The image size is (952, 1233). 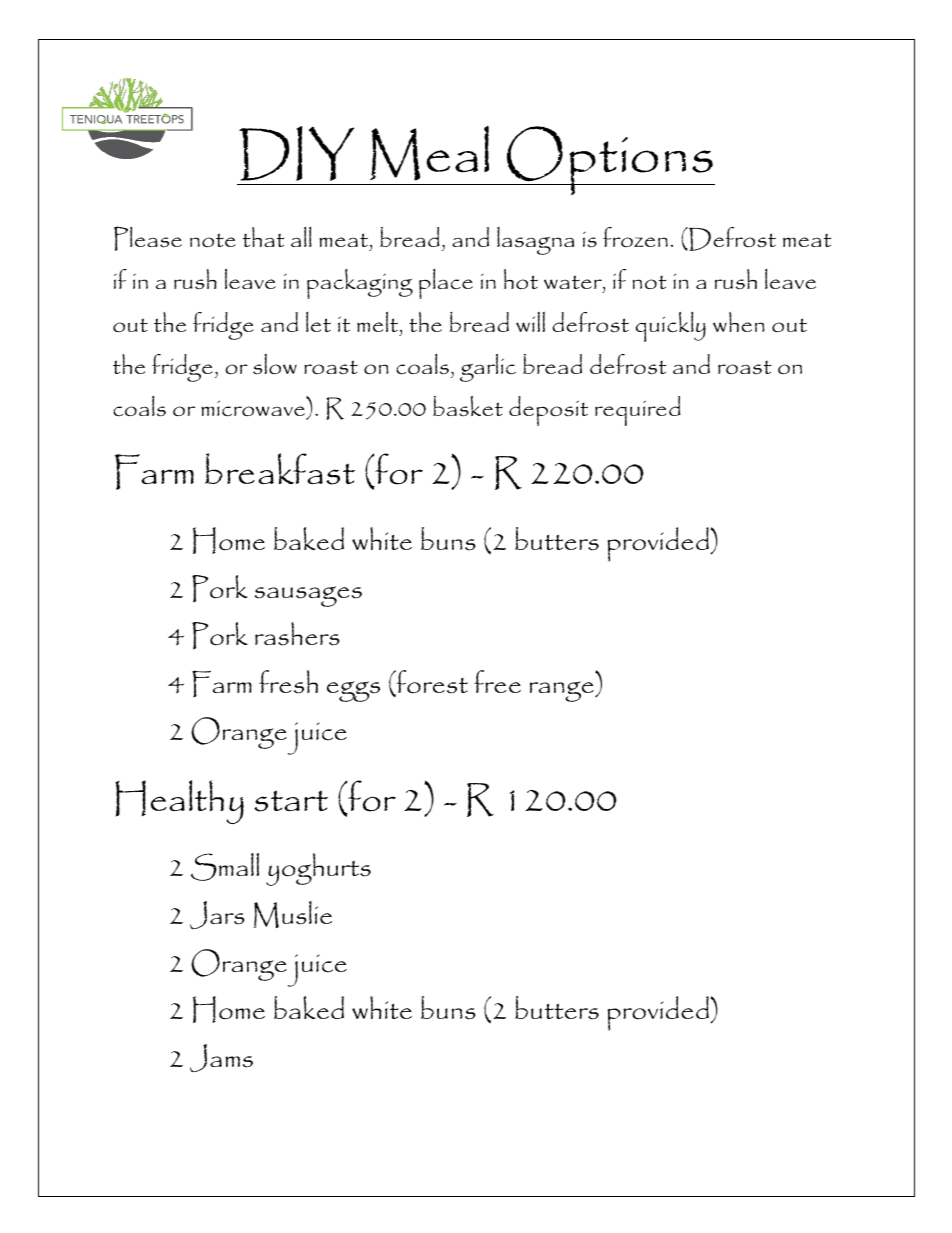 I want to click on deposit, so click(x=548, y=411).
